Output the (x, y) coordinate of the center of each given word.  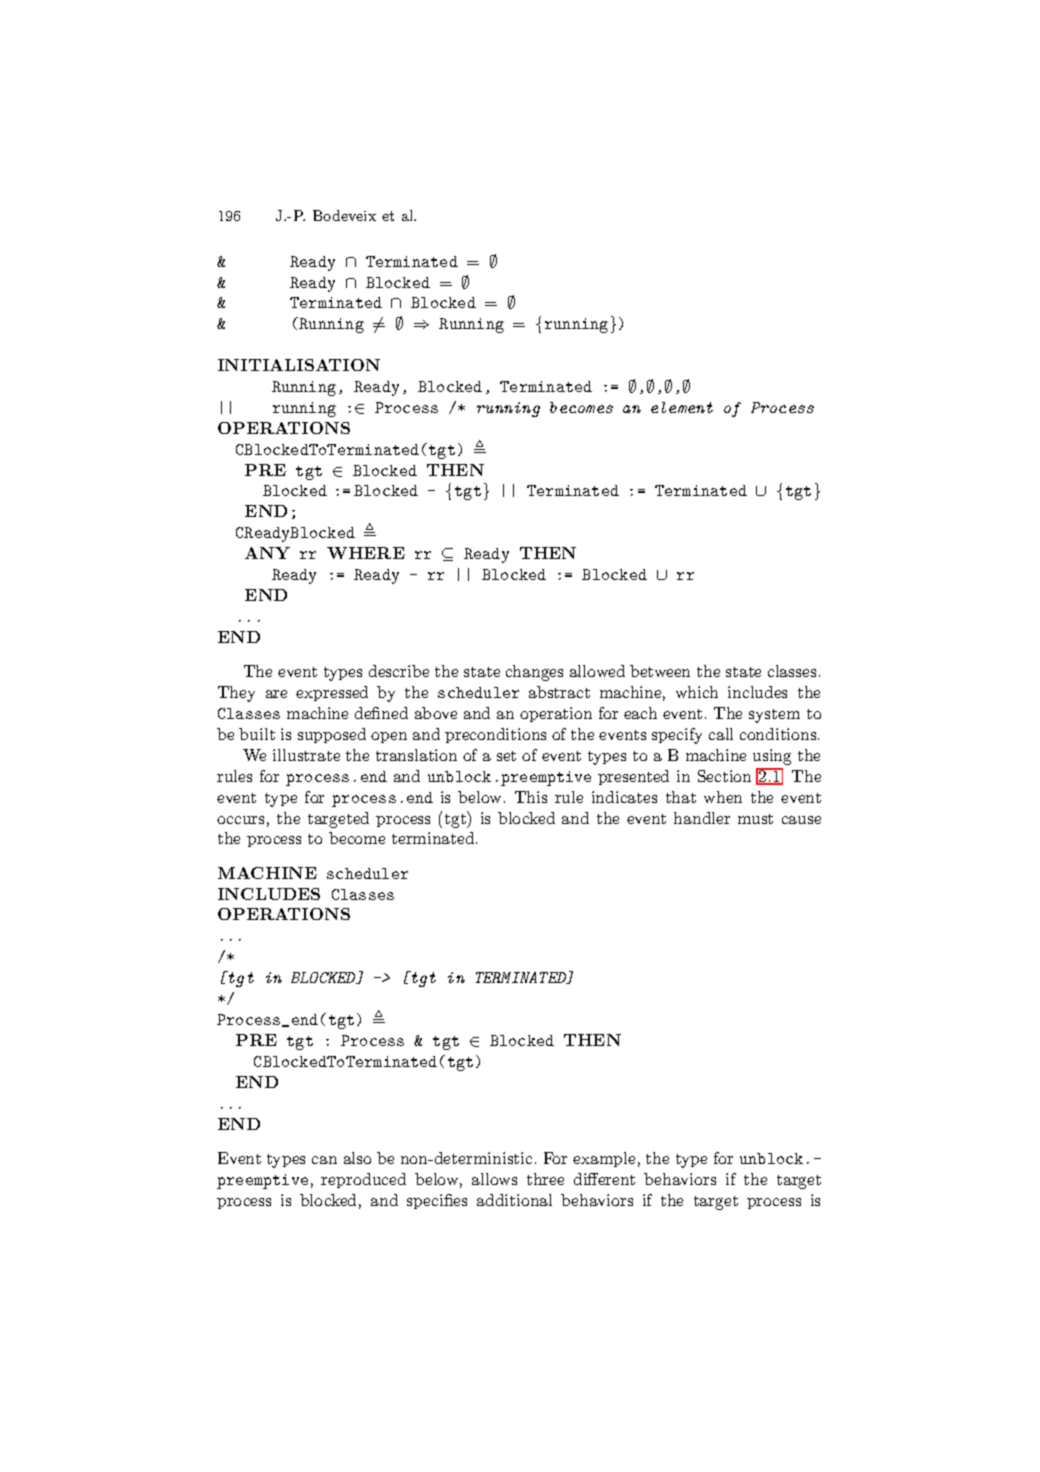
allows (494, 1179)
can (324, 1160)
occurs (240, 820)
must (755, 819)
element (682, 407)
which (697, 692)
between (660, 671)
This (531, 797)
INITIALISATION (299, 365)
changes (534, 673)
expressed (332, 693)
